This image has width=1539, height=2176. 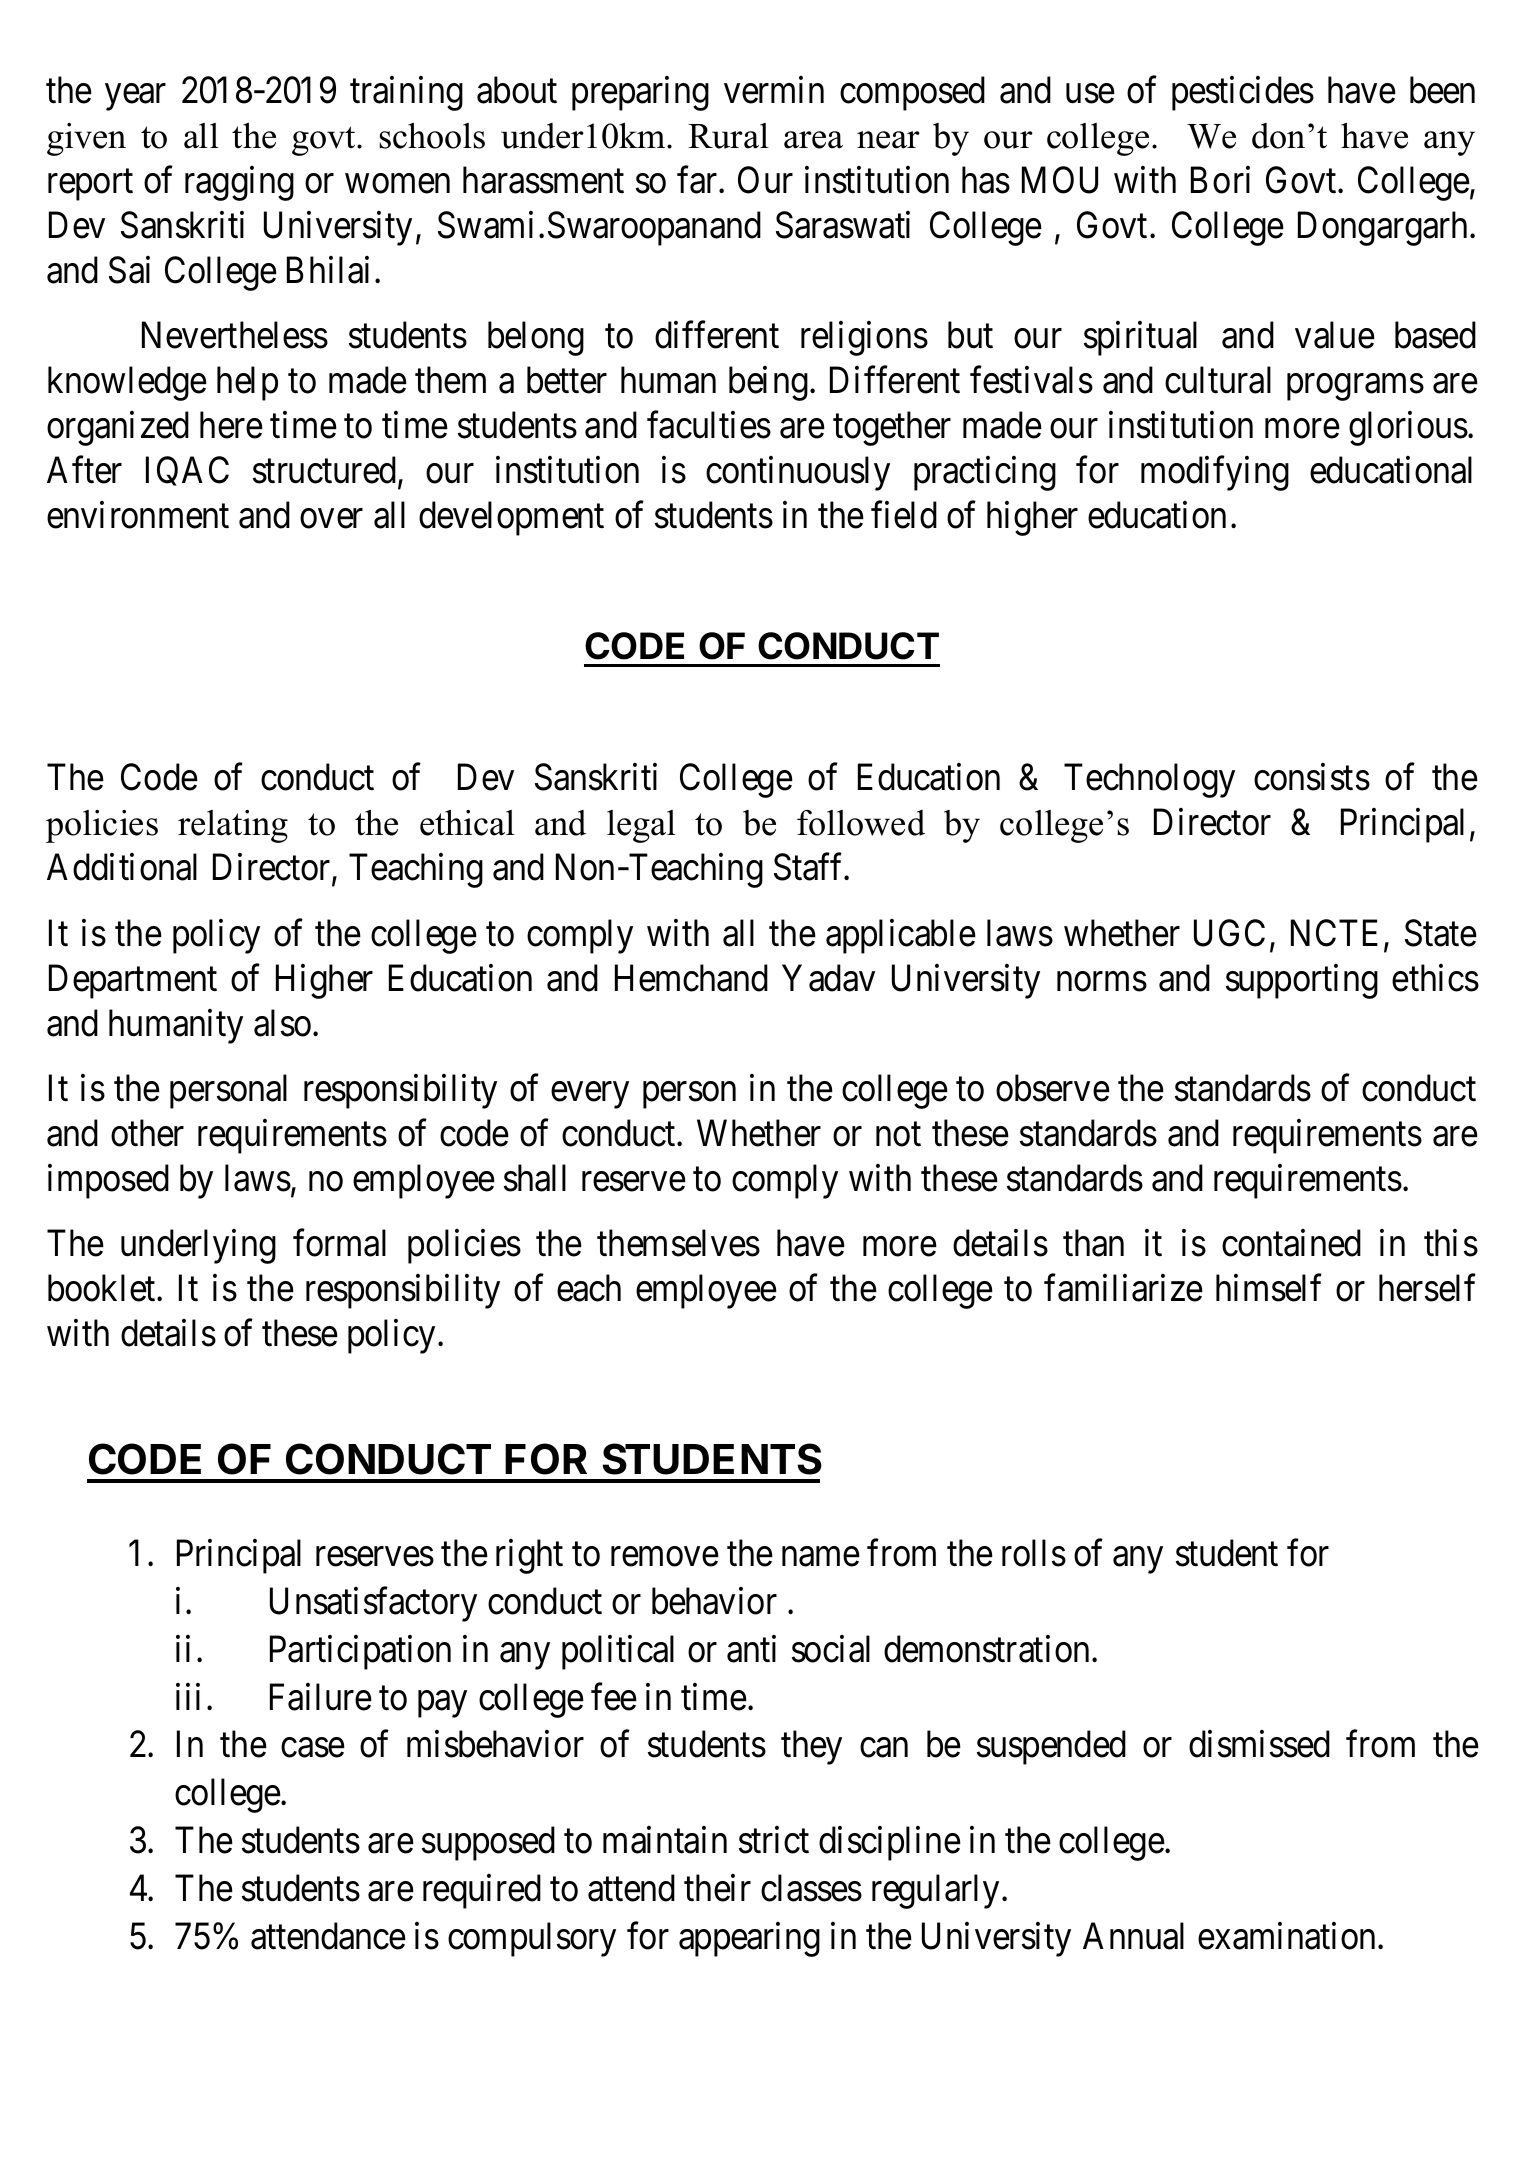 I want to click on pesticides, so click(x=1243, y=93).
